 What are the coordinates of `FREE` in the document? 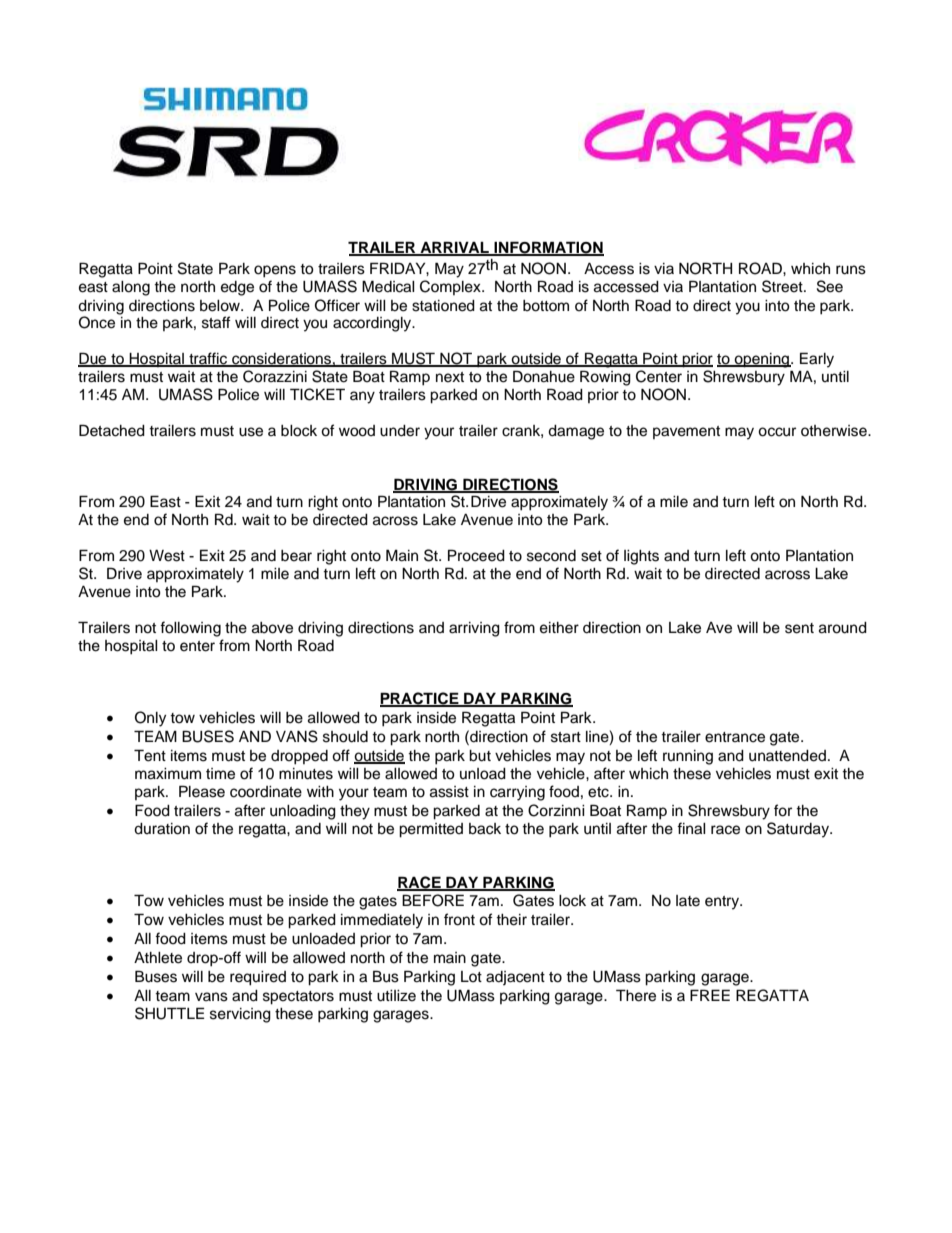 It's located at (710, 995).
